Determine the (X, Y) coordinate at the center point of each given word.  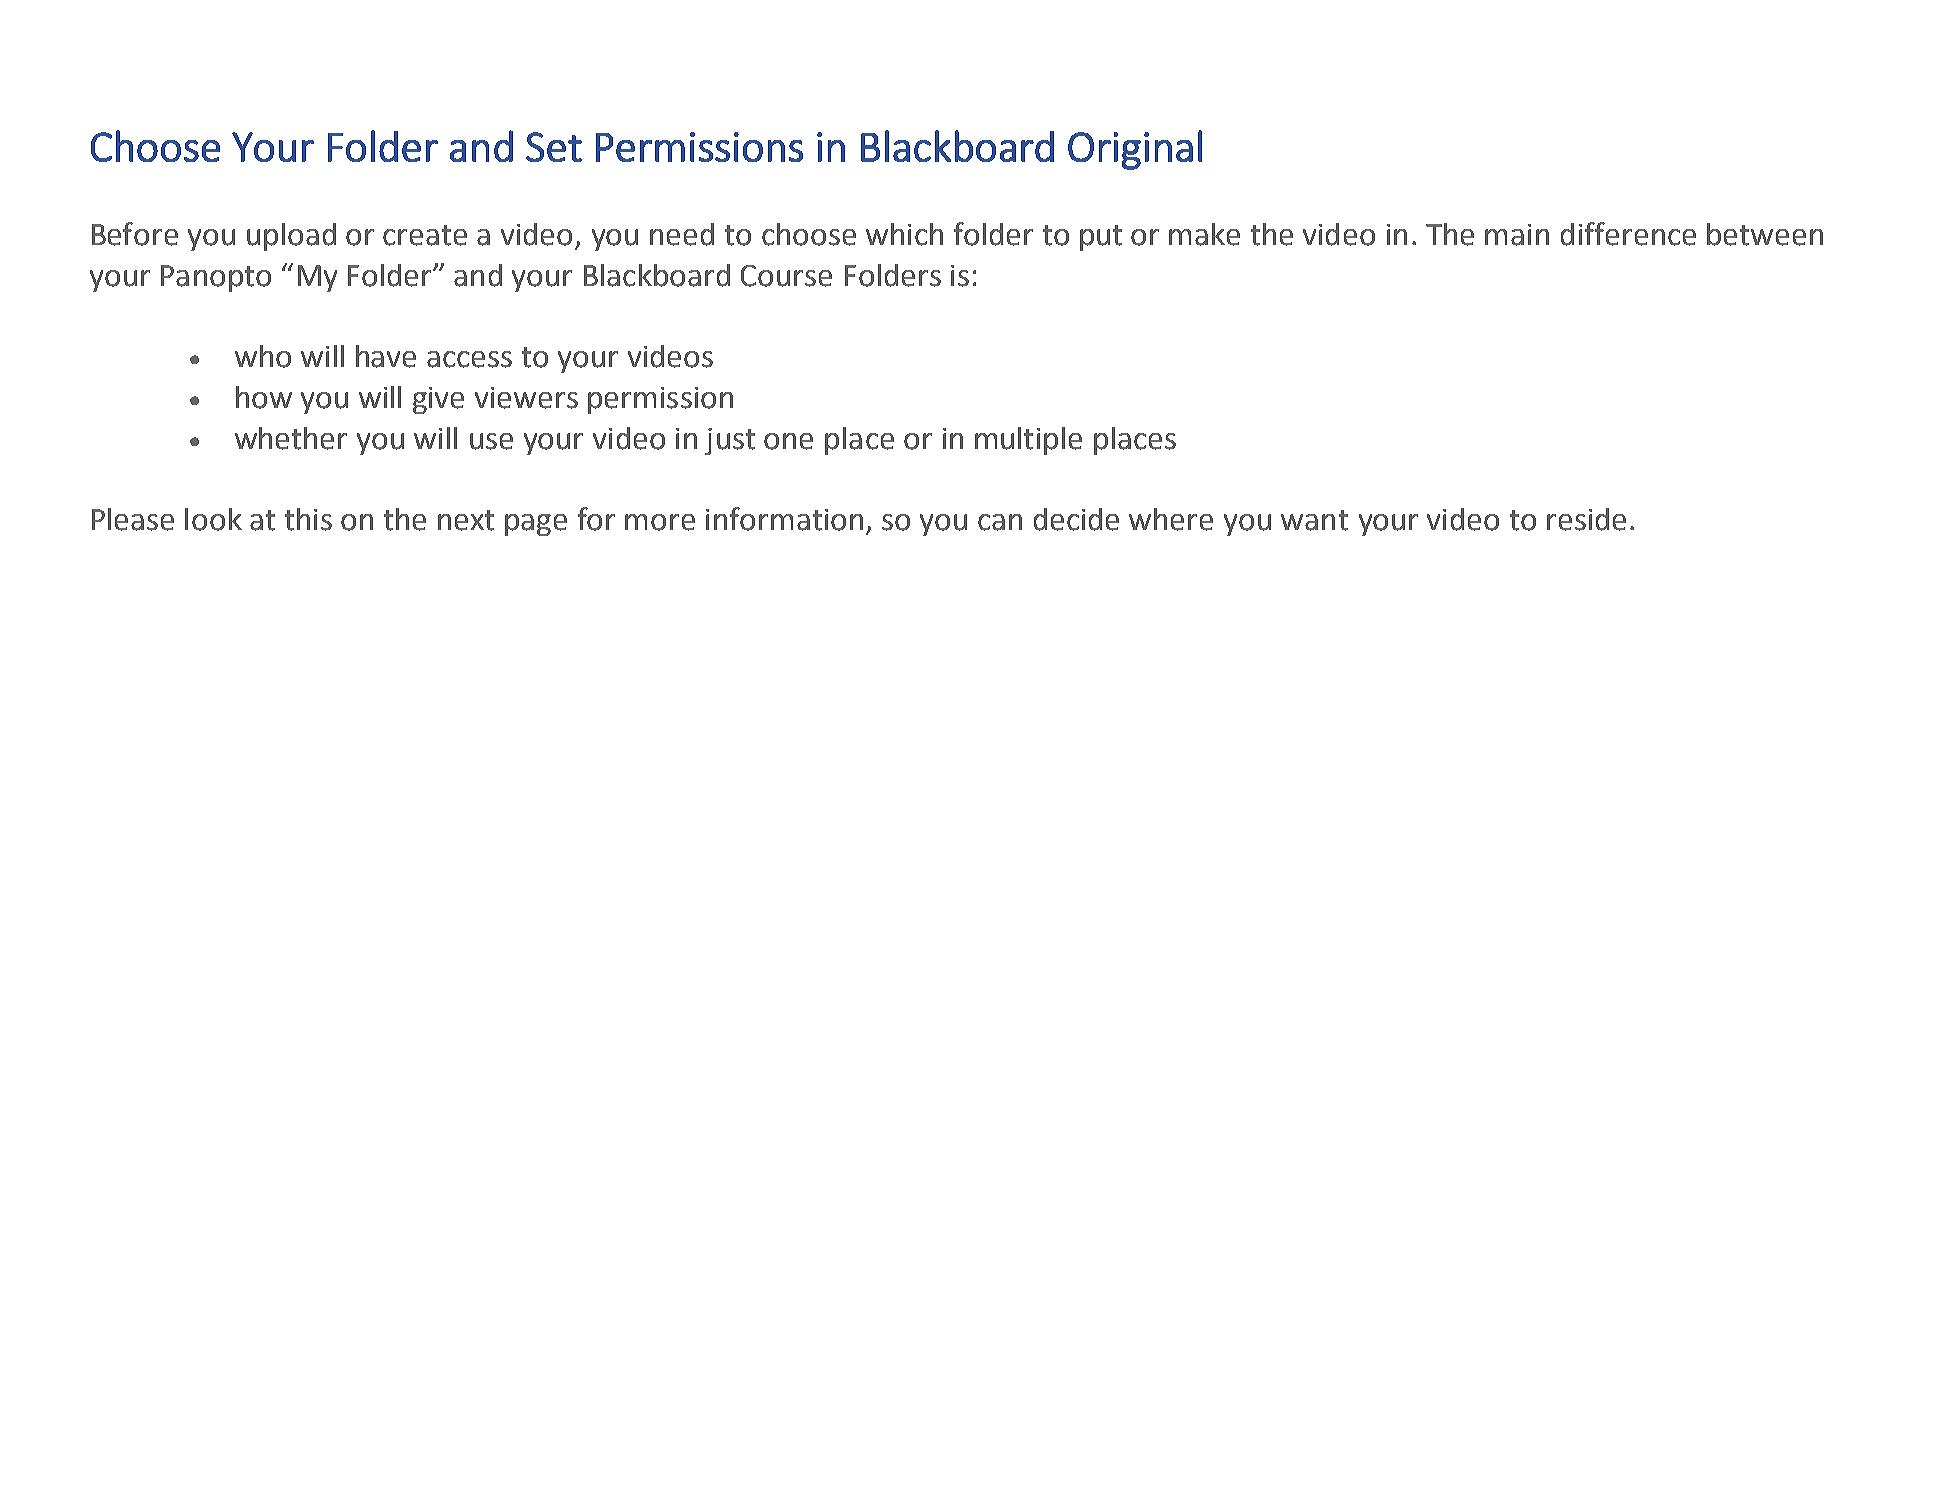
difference (1628, 234)
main (1517, 235)
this (308, 519)
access (469, 359)
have (386, 356)
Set (554, 147)
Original (1135, 150)
